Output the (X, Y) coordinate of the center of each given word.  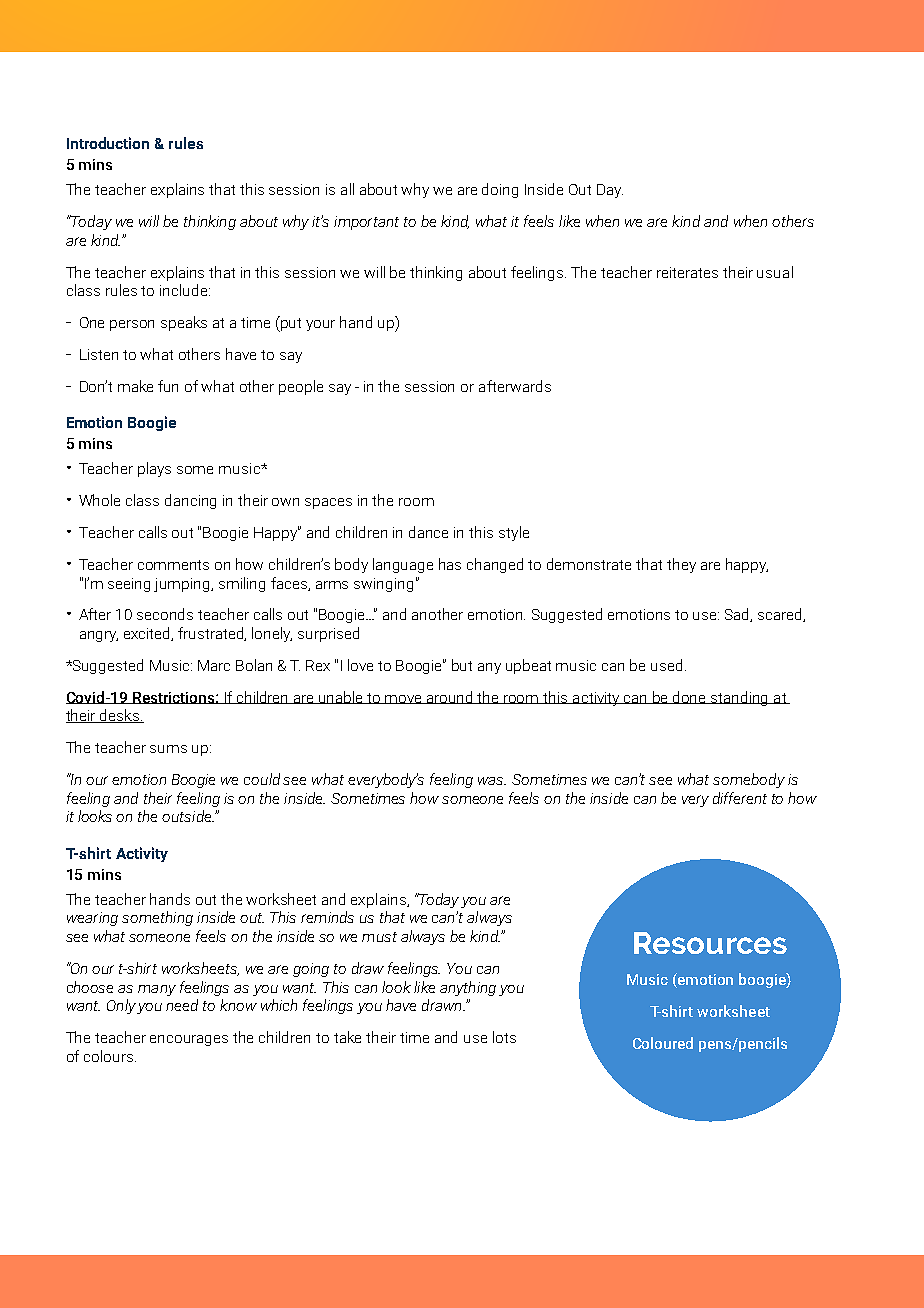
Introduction (108, 143)
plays (154, 469)
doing (500, 190)
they (681, 565)
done (690, 697)
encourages (189, 1040)
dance (428, 532)
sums (168, 749)
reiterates (687, 272)
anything (468, 988)
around (450, 697)
